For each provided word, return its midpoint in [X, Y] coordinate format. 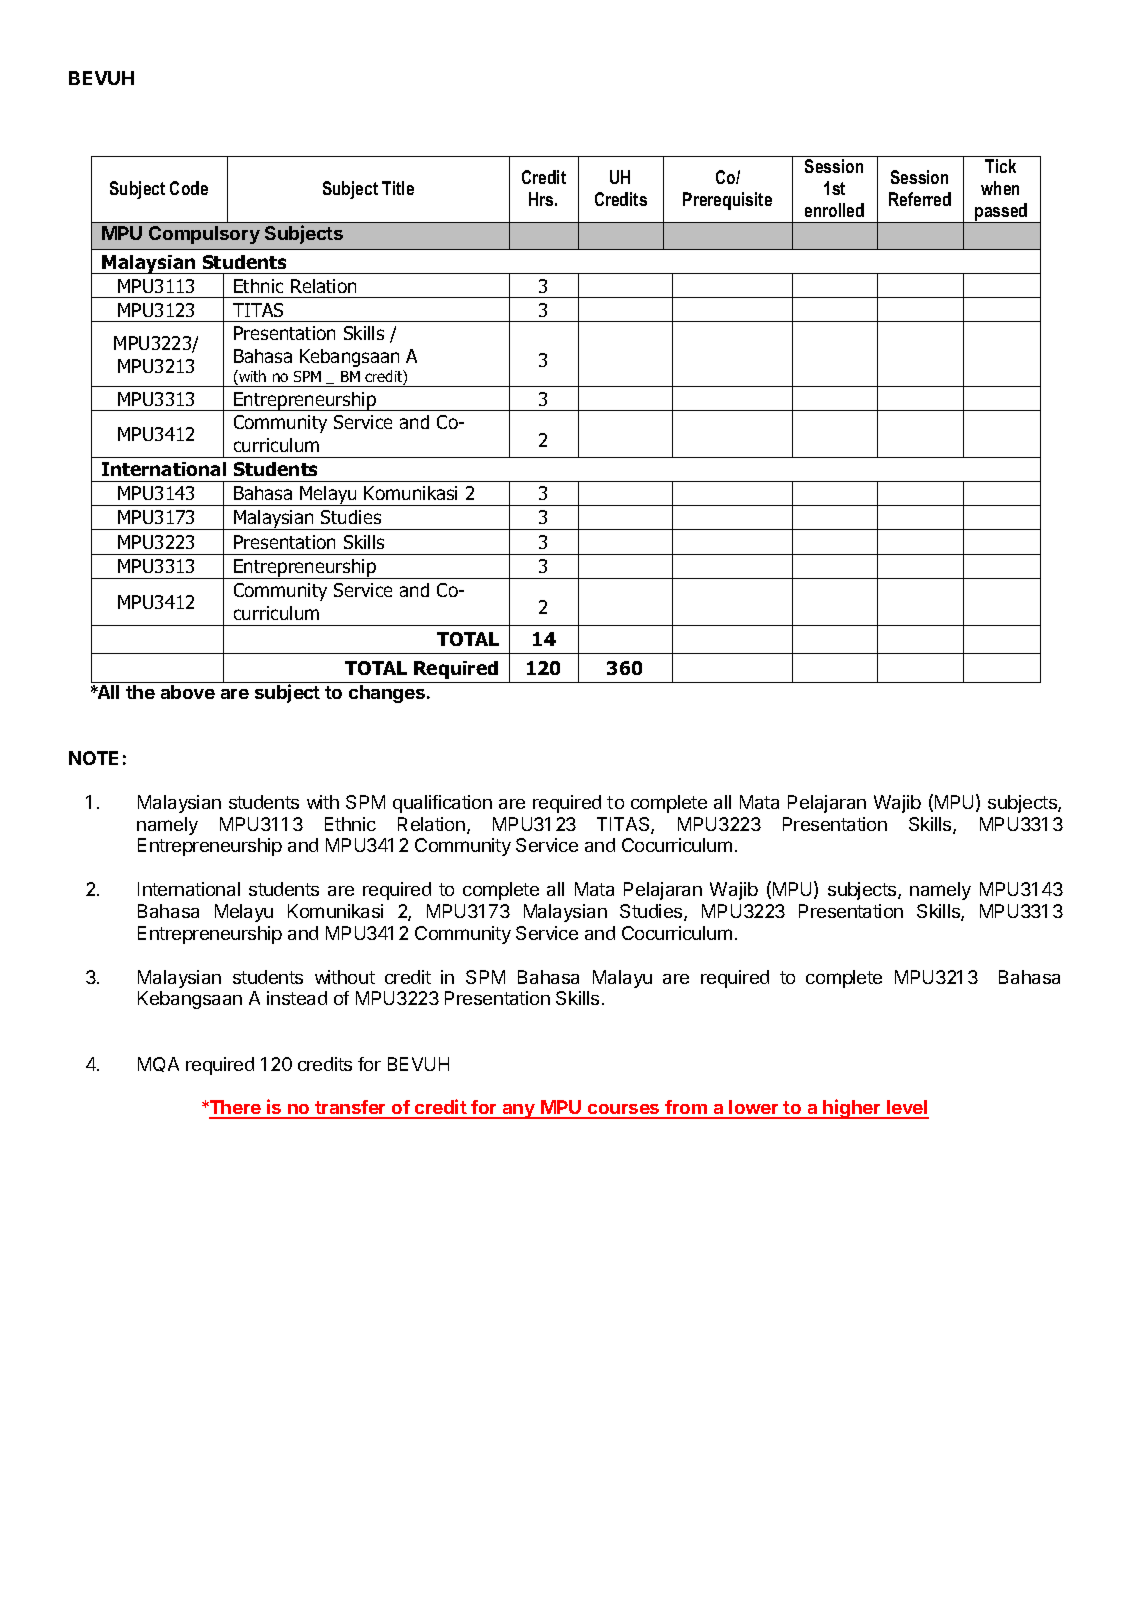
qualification [442, 804]
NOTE [93, 758]
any [518, 1111]
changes [388, 694]
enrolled [834, 210]
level [907, 1109]
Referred [920, 199]
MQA [158, 1064]
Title [398, 188]
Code [189, 188]
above [188, 692]
